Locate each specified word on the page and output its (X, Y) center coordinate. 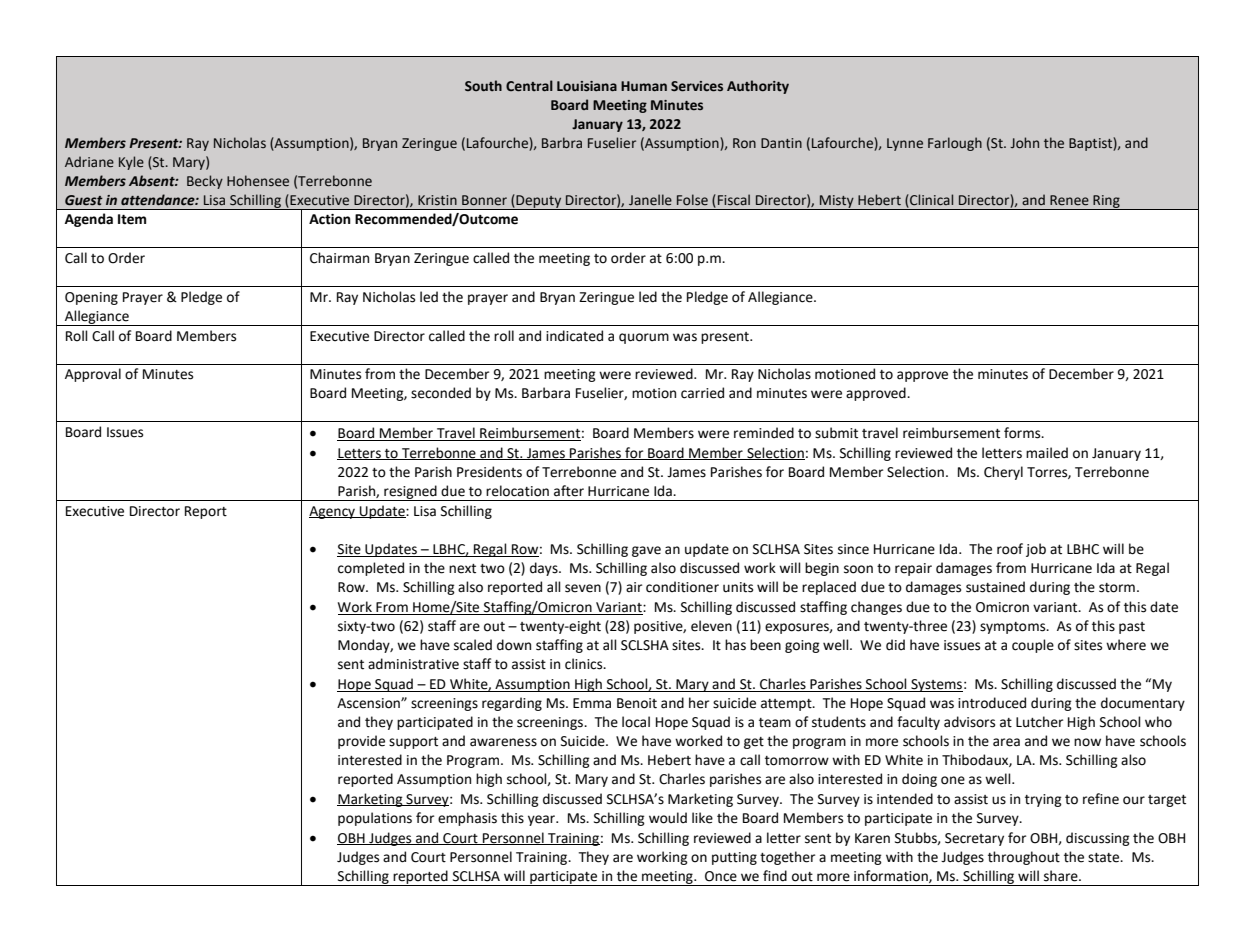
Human (644, 86)
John (1024, 142)
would (668, 818)
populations (375, 819)
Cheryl (1003, 473)
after (569, 491)
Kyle (131, 163)
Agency (333, 512)
